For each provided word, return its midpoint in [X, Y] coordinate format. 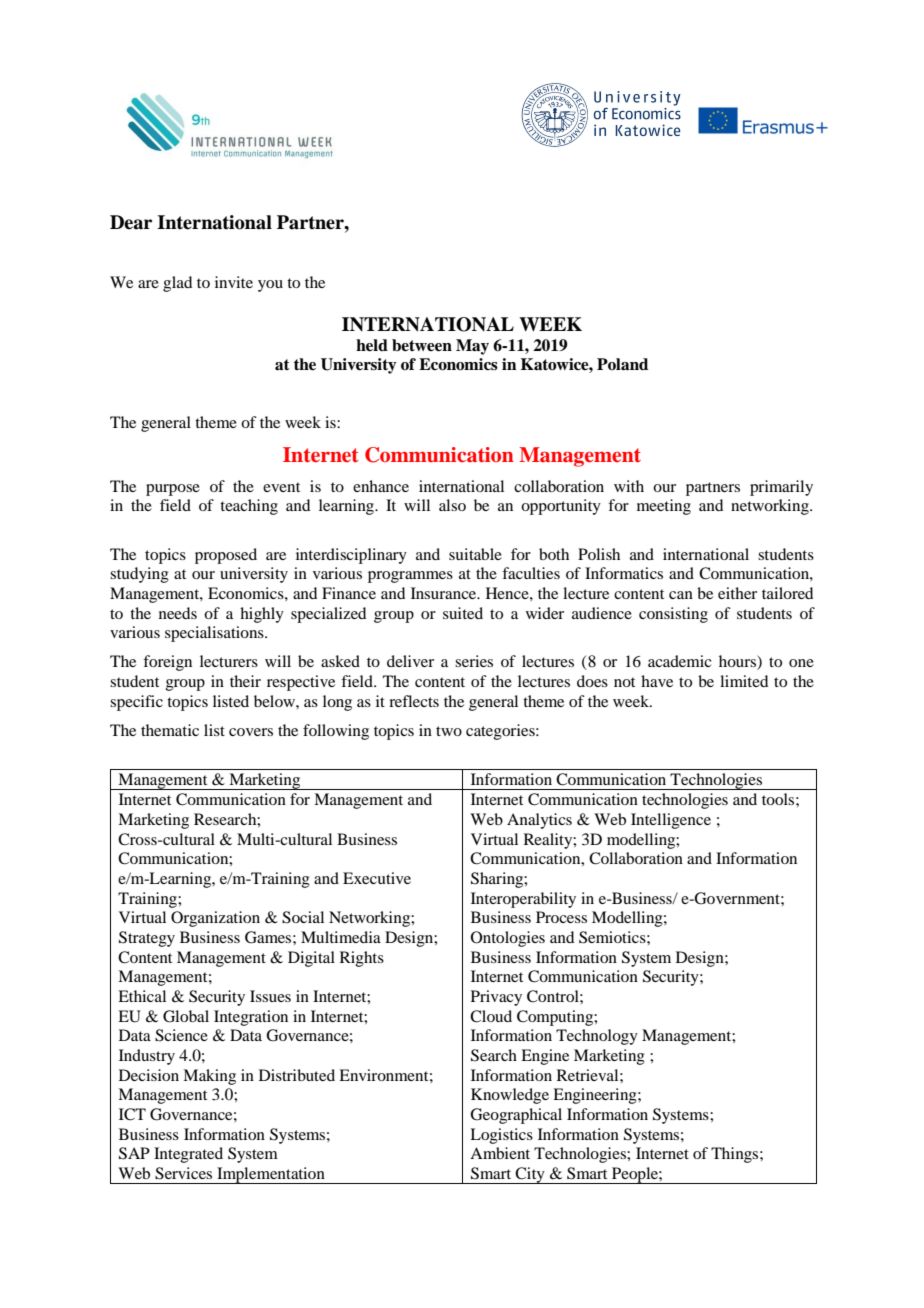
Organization [215, 919]
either [737, 593]
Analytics [539, 821]
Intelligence [671, 821]
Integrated [188, 1155]
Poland [622, 364]
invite [234, 282]
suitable [475, 554]
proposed [226, 556]
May [472, 347]
